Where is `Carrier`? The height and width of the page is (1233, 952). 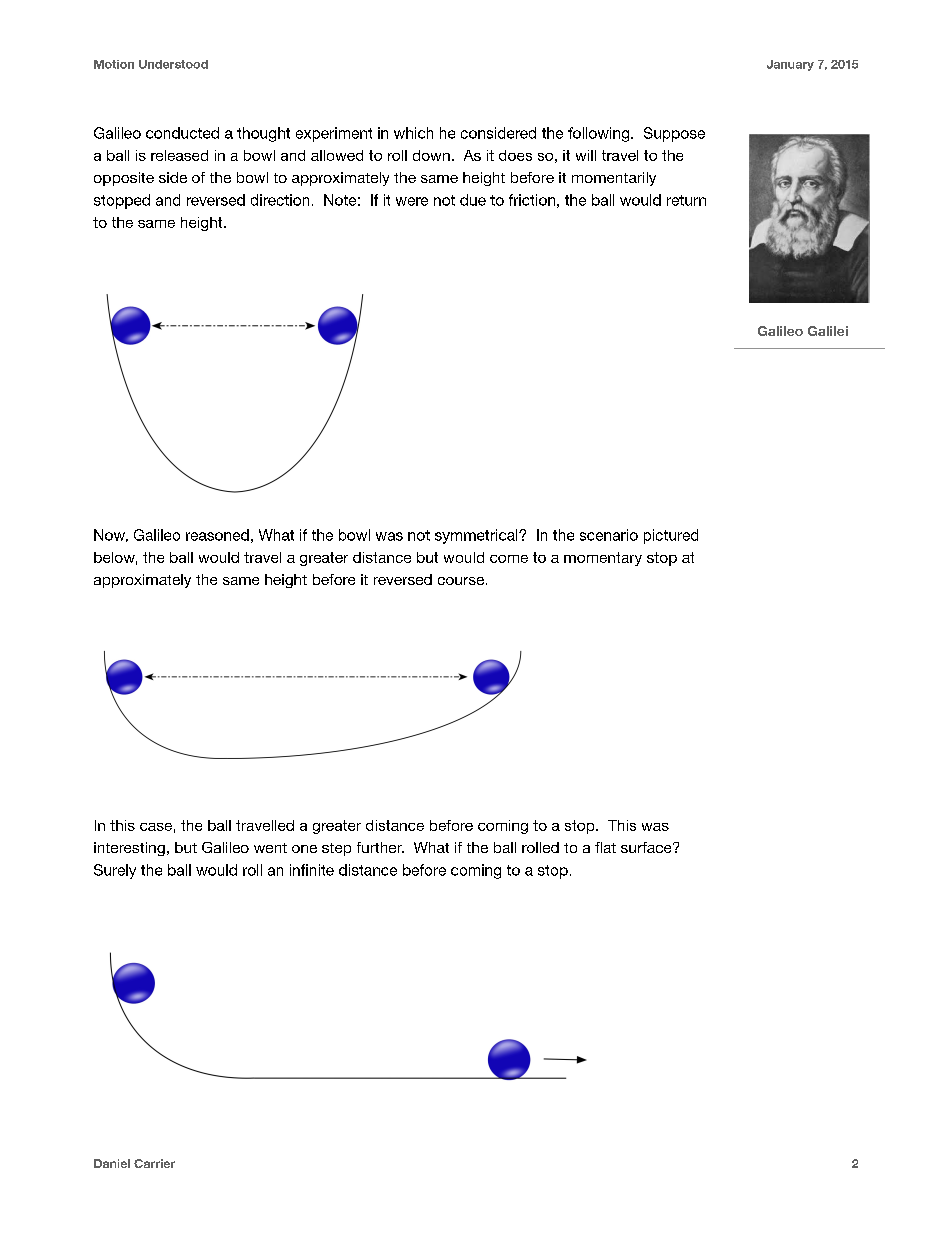 Carrier is located at coordinates (154, 1163).
